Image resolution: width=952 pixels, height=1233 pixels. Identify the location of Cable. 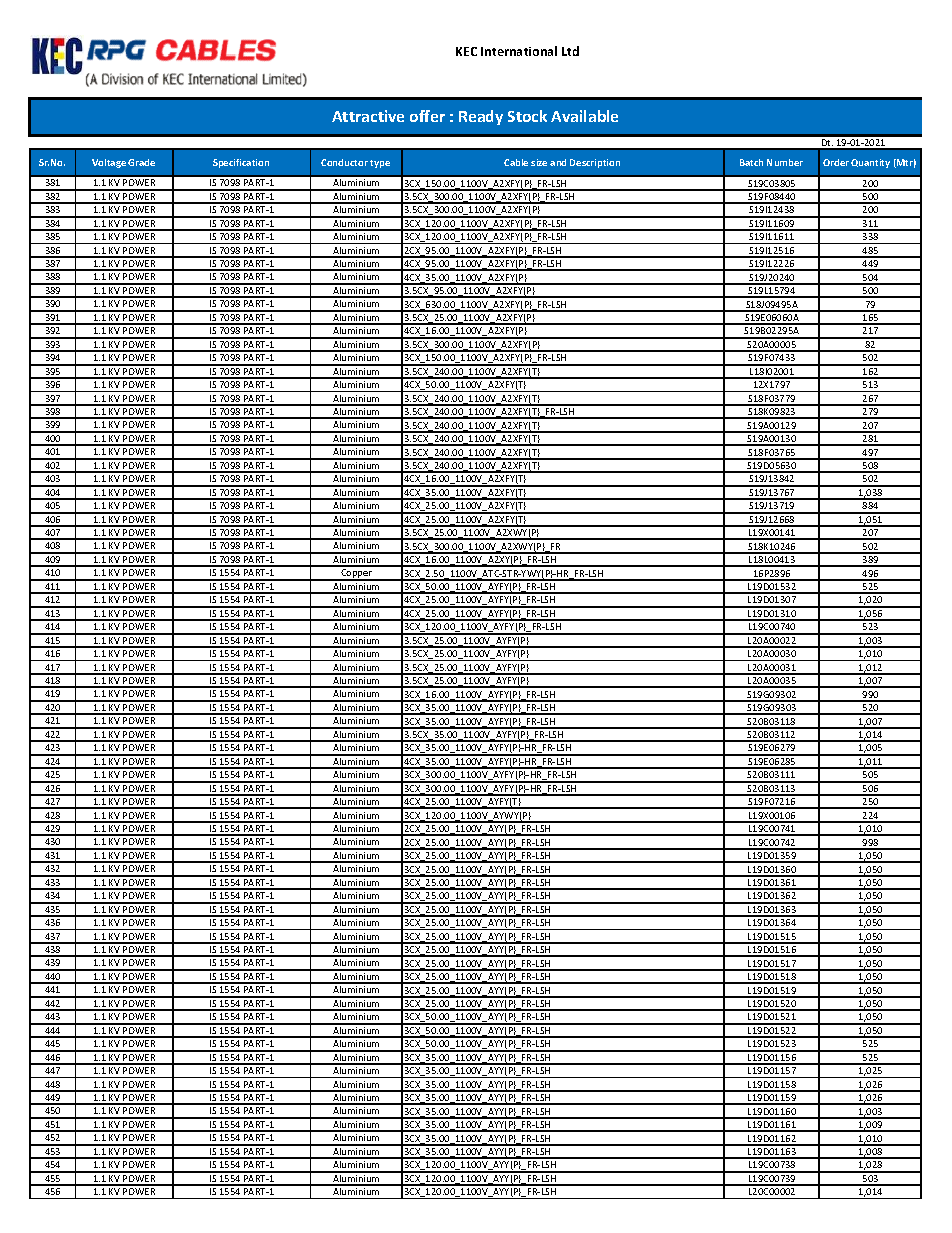
(516, 162).
